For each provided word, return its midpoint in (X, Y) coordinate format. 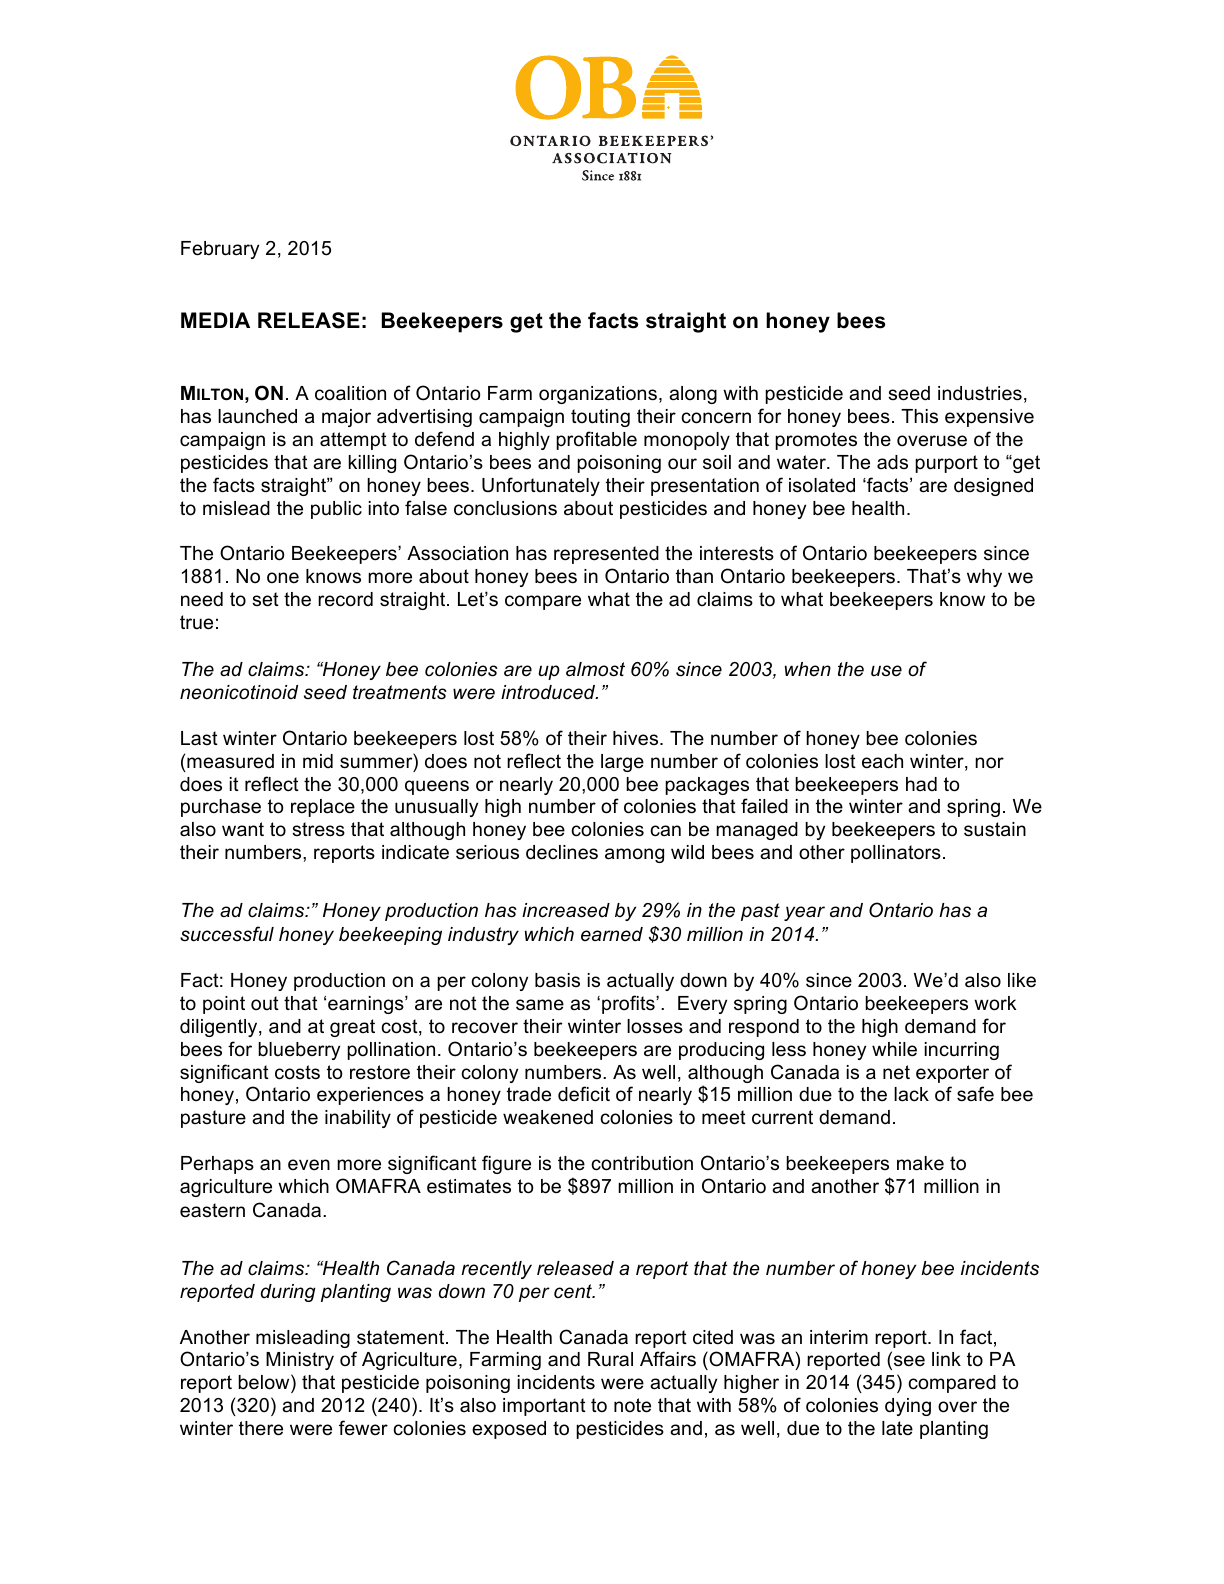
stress (318, 829)
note (632, 1405)
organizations (598, 395)
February (220, 250)
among (634, 855)
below (265, 1382)
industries (980, 393)
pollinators (896, 854)
